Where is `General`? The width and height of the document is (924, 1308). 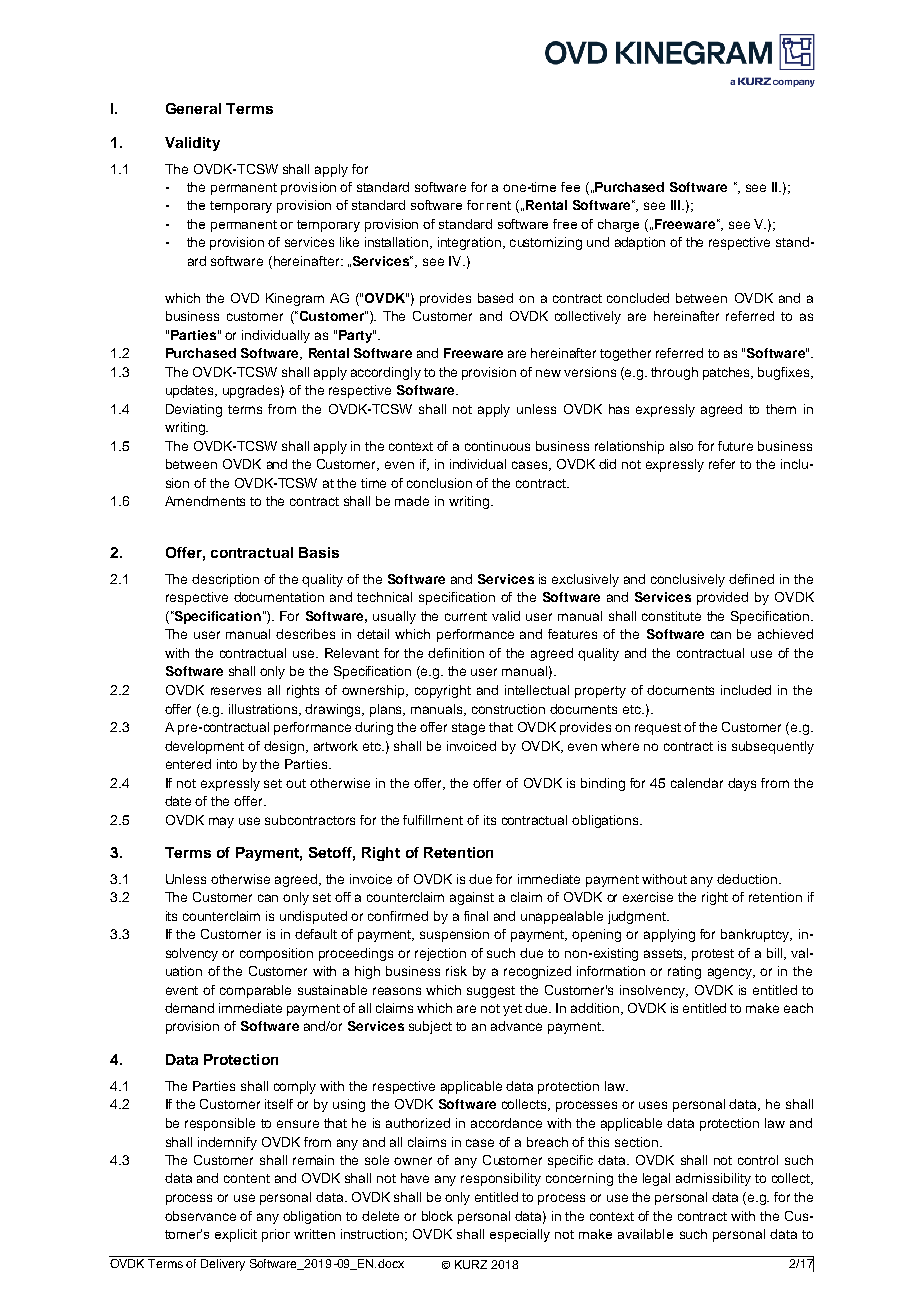 General is located at coordinates (193, 108).
